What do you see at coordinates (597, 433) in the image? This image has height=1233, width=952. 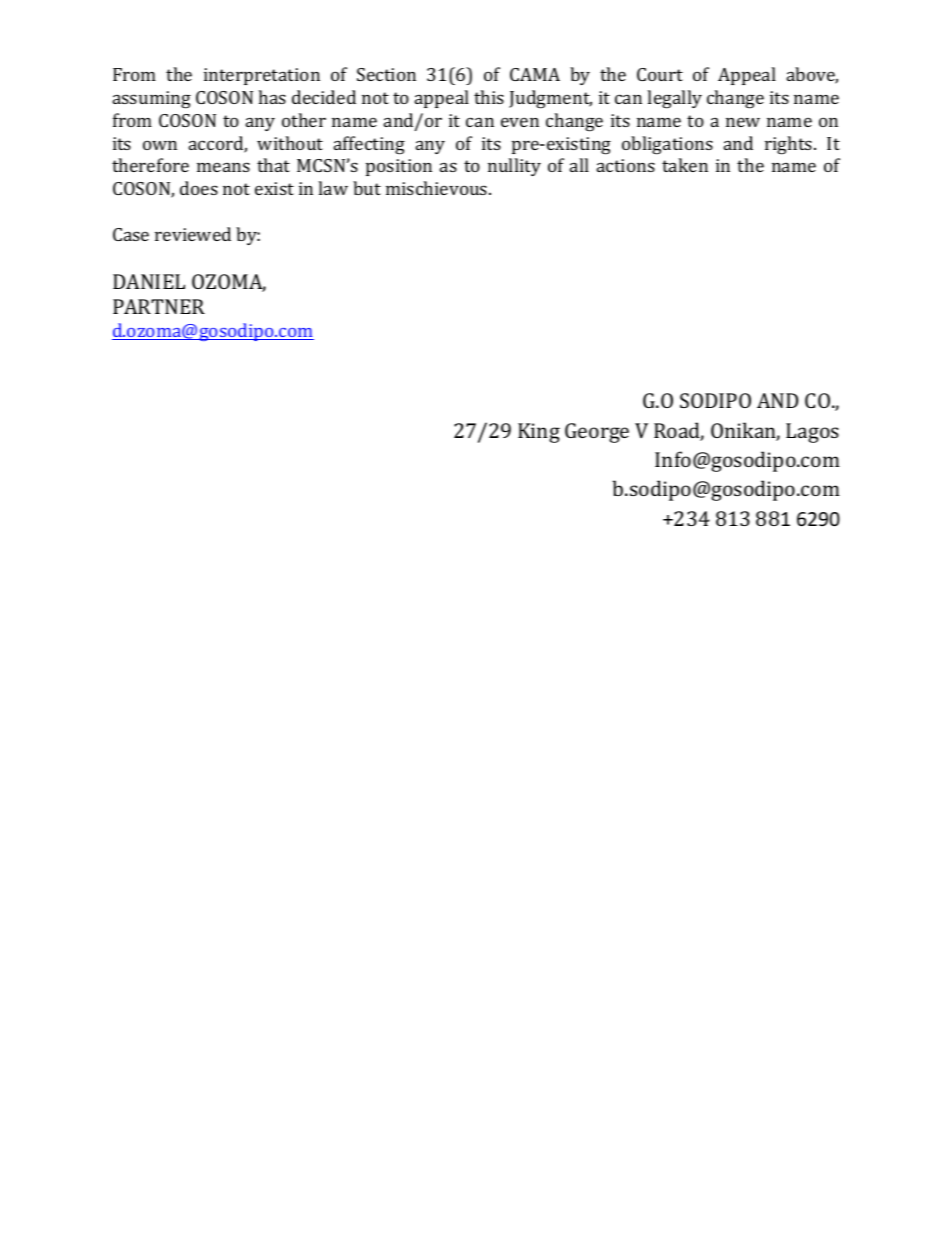 I see `George` at bounding box center [597, 433].
